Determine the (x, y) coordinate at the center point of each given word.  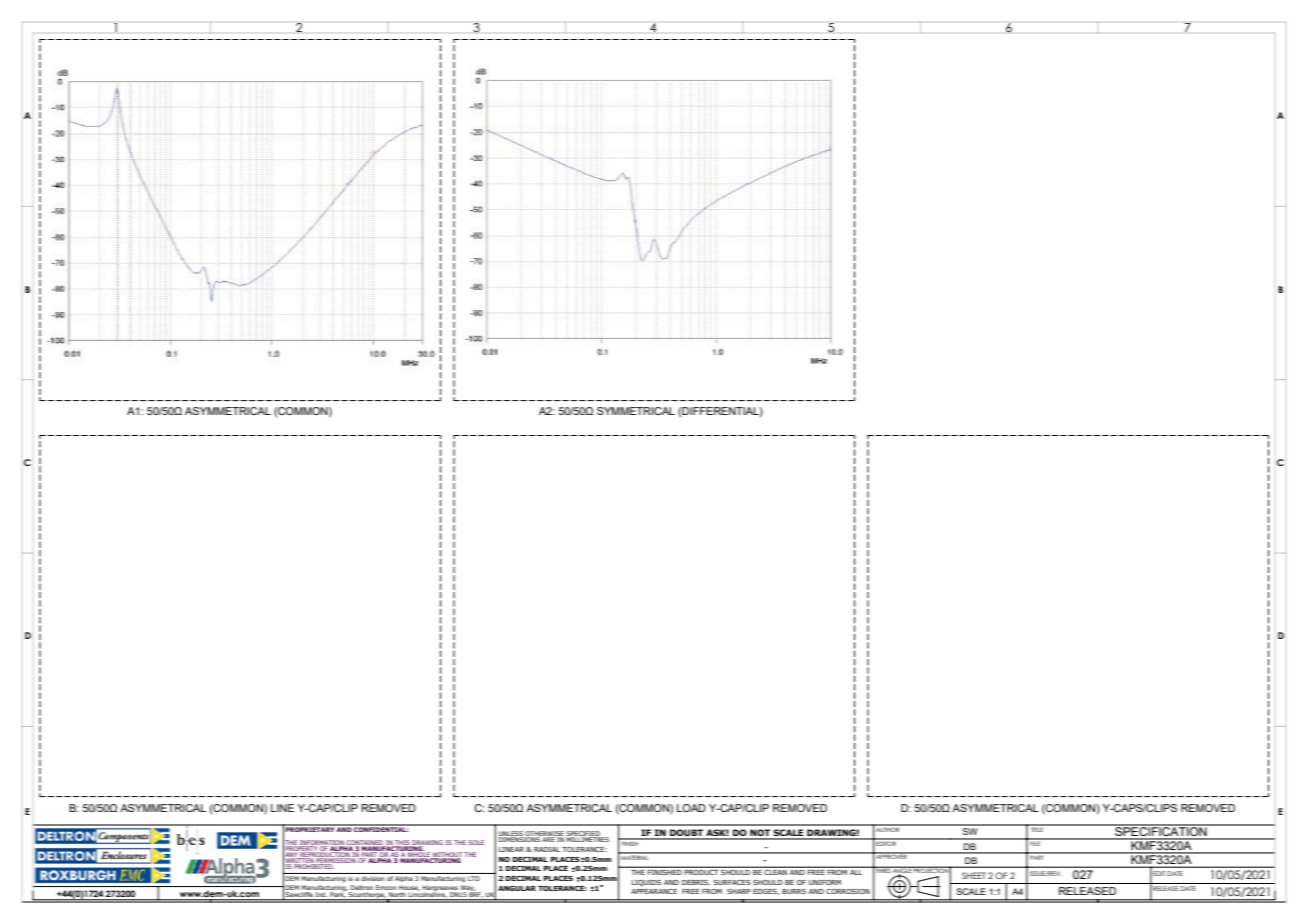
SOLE (476, 842)
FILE (1036, 842)
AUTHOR (888, 828)
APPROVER (891, 856)
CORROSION (848, 891)
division (373, 877)
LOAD (691, 808)
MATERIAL (635, 856)
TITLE (1037, 828)
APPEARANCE (654, 891)
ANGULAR (517, 888)
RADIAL (547, 849)
